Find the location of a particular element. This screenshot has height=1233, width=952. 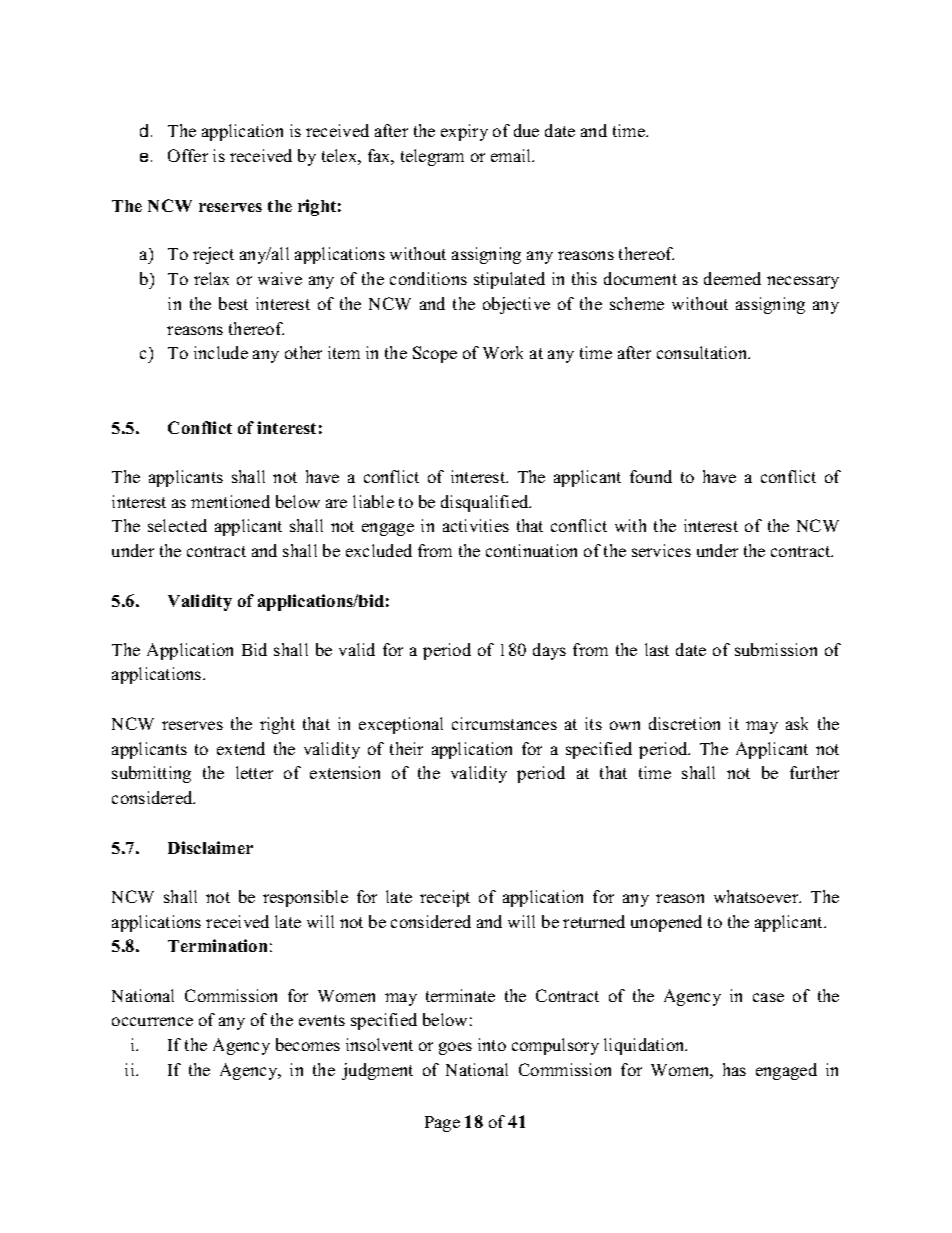

email is located at coordinates (512, 155).
